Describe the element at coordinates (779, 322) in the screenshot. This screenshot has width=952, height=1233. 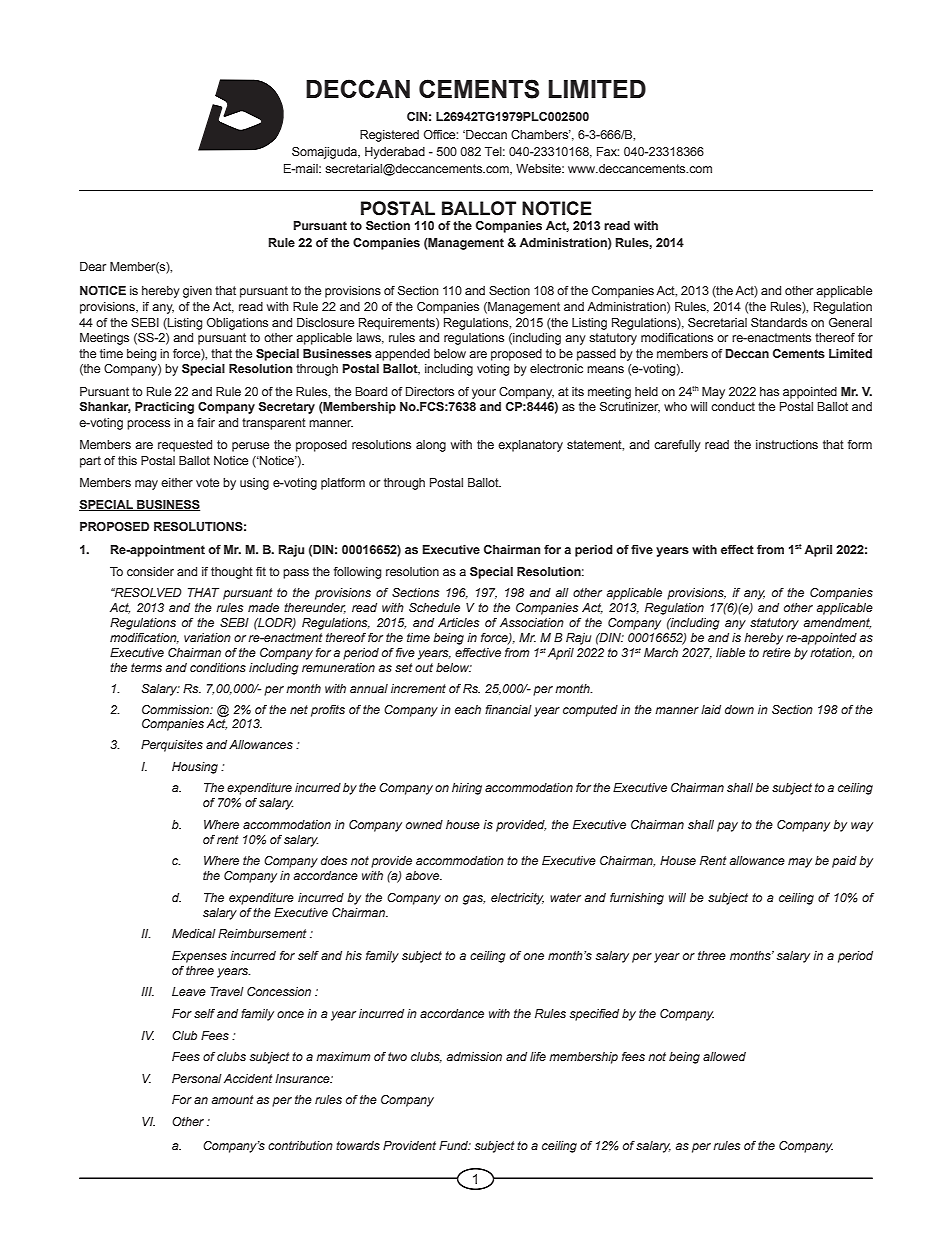
I see `Standards` at that location.
